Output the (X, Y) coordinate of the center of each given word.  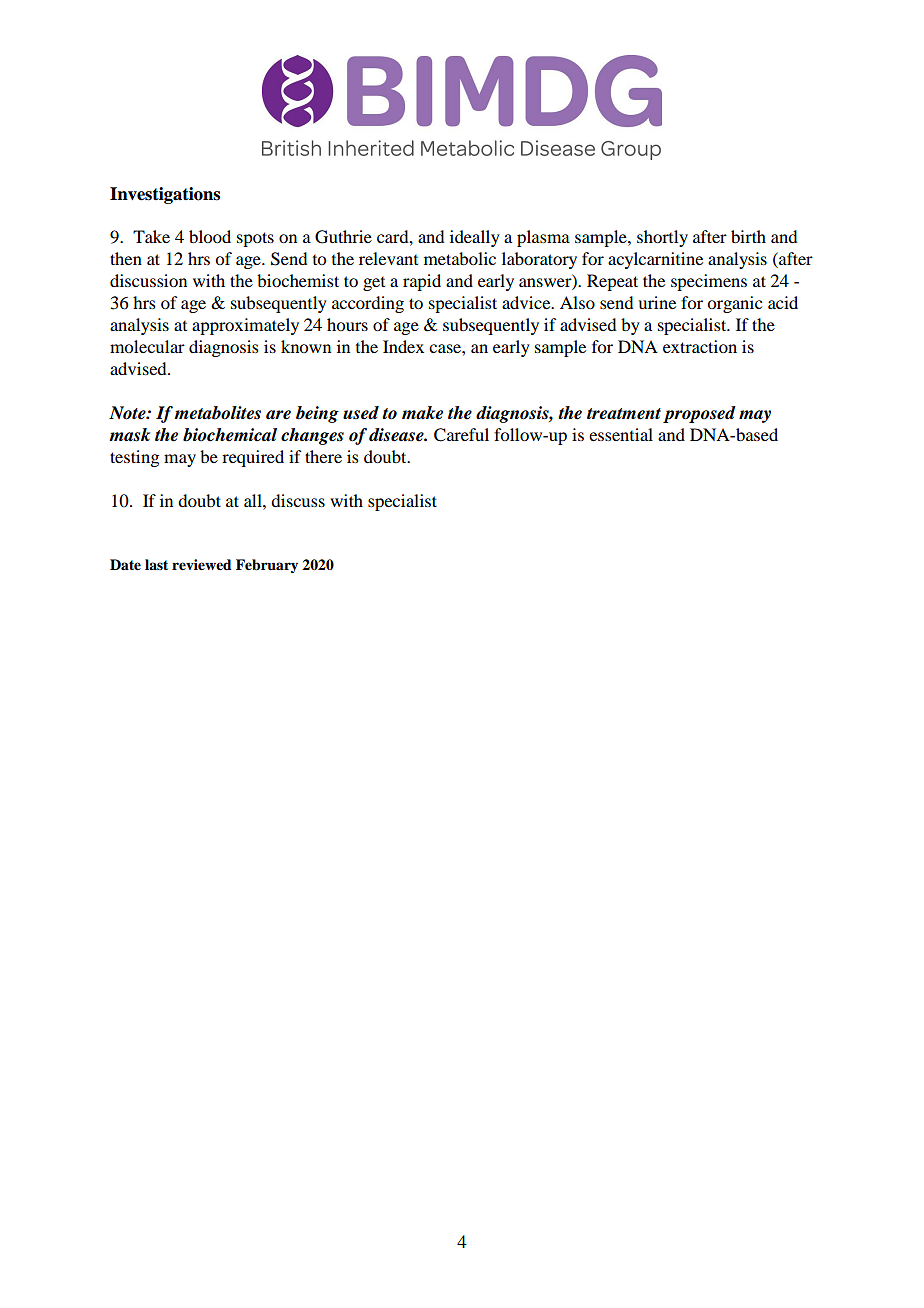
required (253, 458)
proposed (699, 414)
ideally (475, 238)
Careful (461, 435)
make (422, 413)
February (267, 566)
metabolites (217, 413)
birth (748, 236)
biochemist (298, 280)
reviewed (202, 565)
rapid (422, 282)
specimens (709, 282)
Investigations (165, 195)
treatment (624, 414)
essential (621, 434)
